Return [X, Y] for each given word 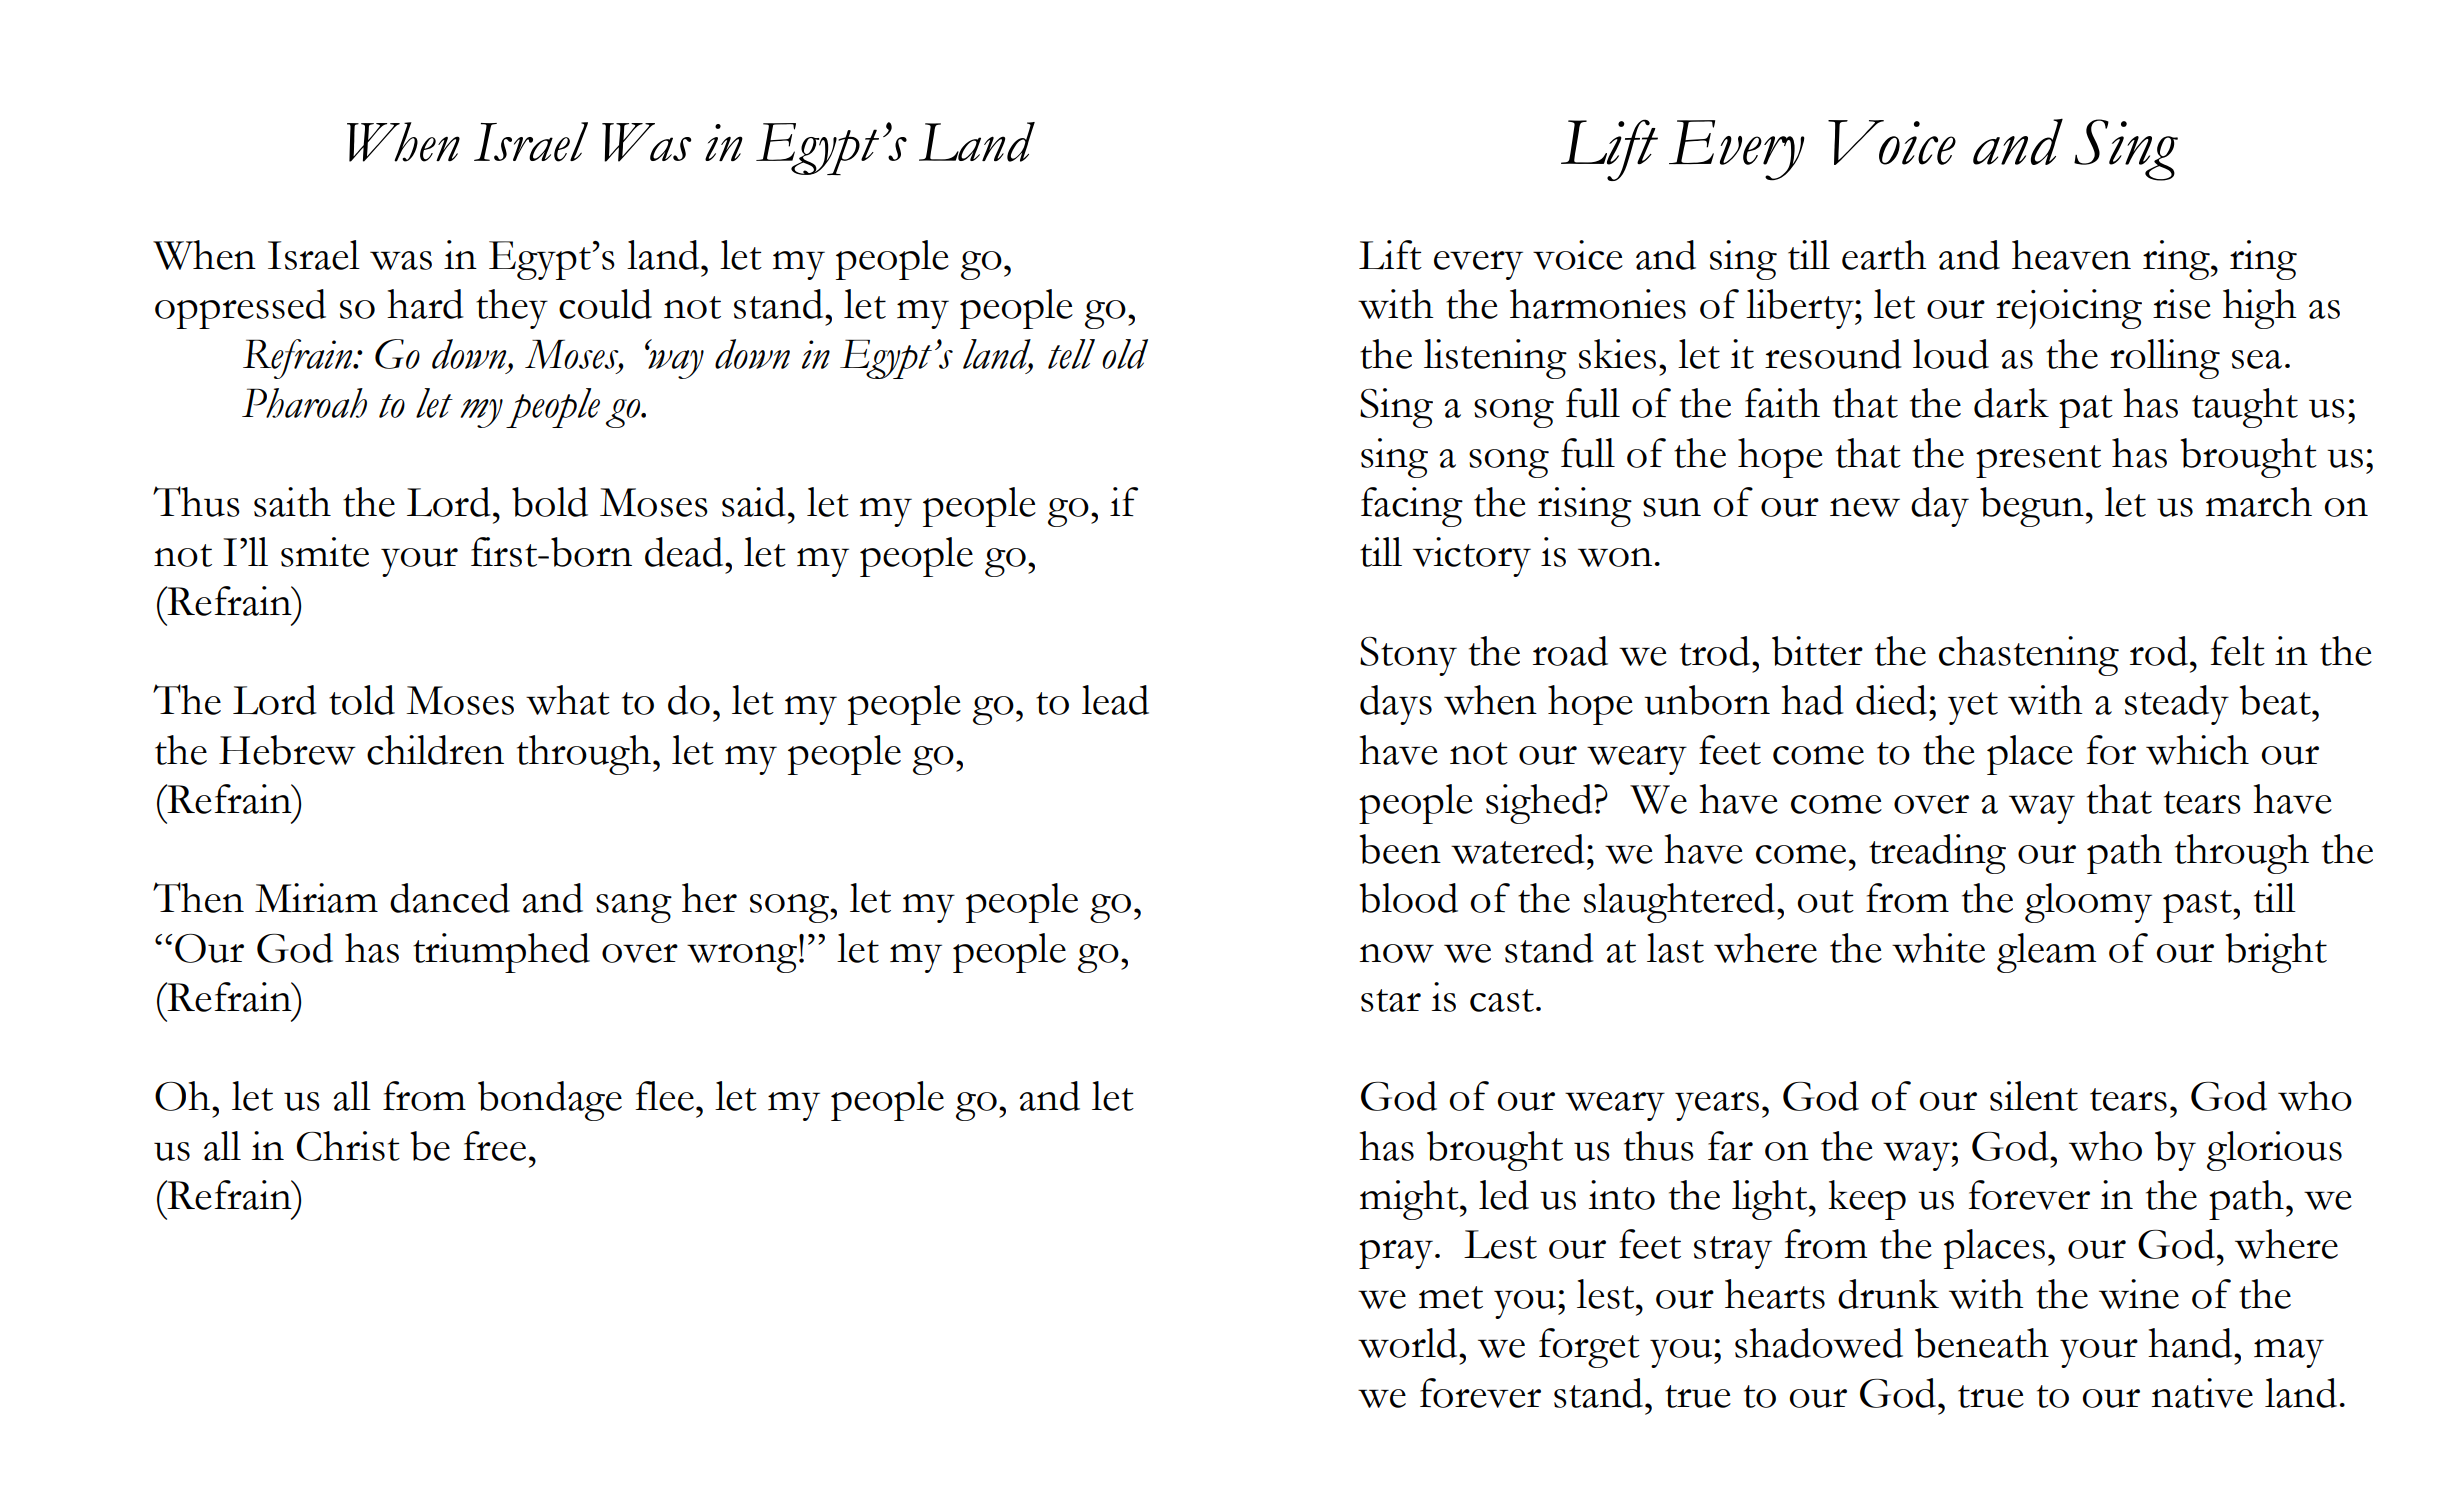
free [494, 1146]
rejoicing [2069, 309]
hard [425, 304]
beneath [1982, 1343]
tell [1071, 354]
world [1409, 1343]
